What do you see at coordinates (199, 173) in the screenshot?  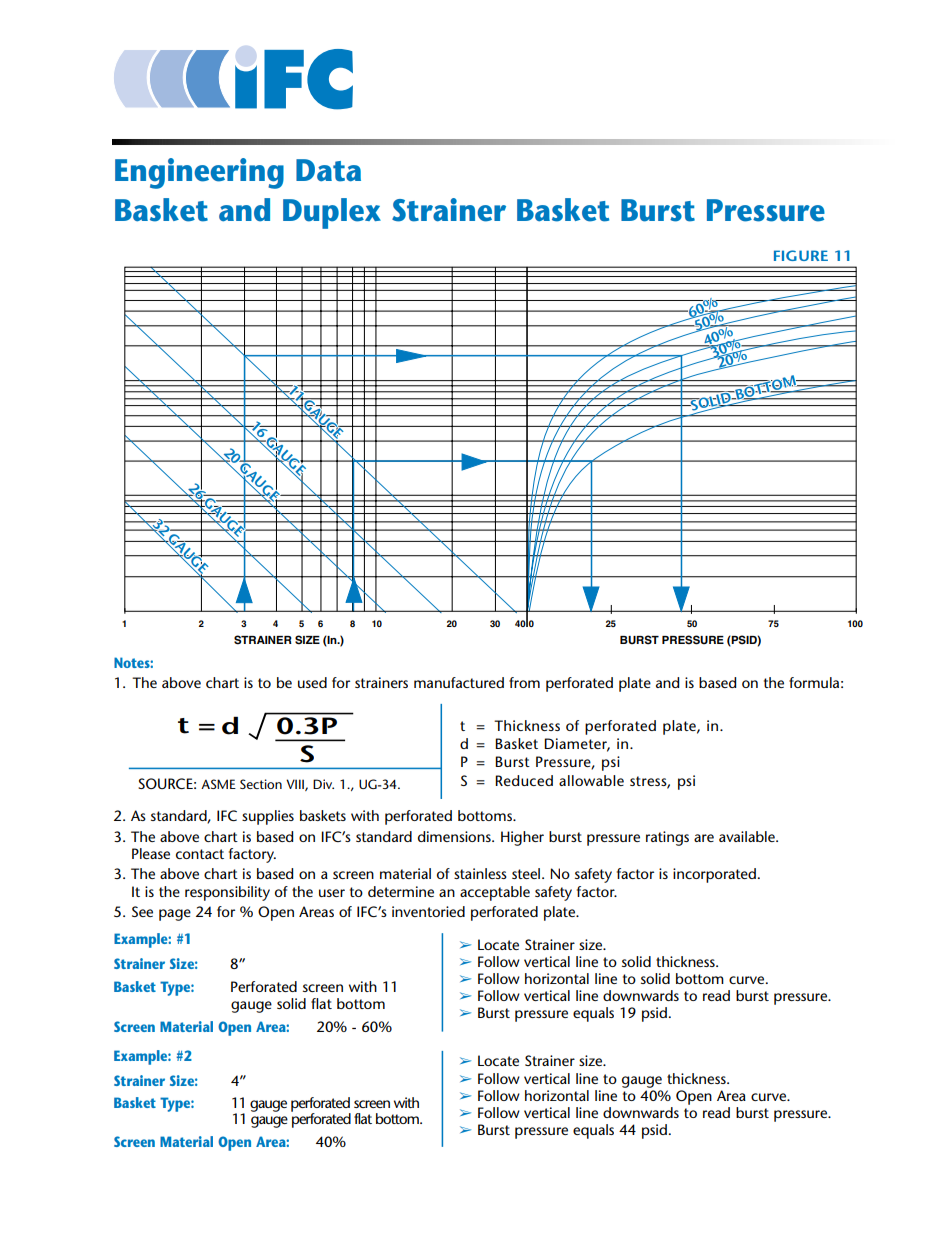 I see `Engineering` at bounding box center [199, 173].
